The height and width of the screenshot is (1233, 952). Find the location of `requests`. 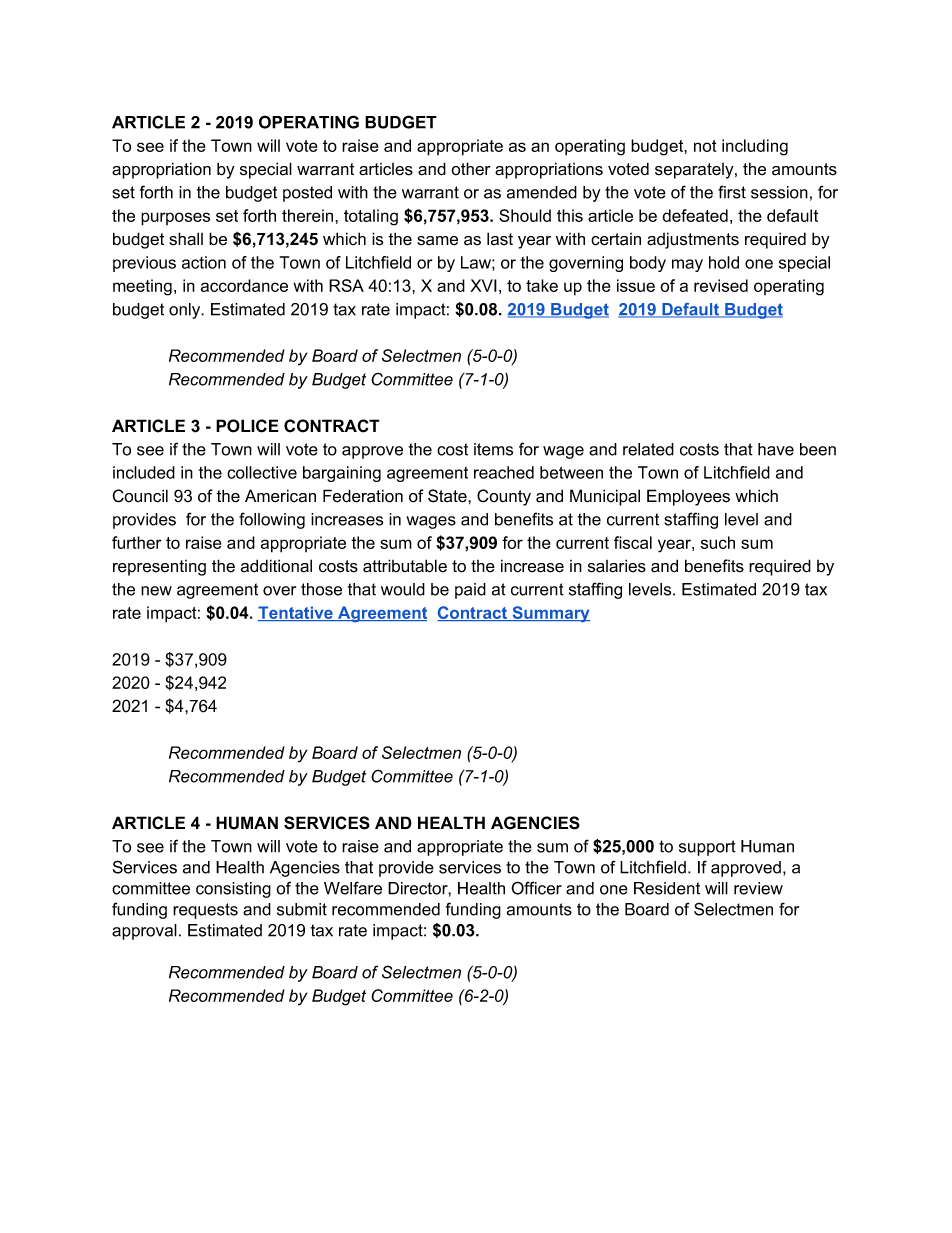

requests is located at coordinates (205, 911).
